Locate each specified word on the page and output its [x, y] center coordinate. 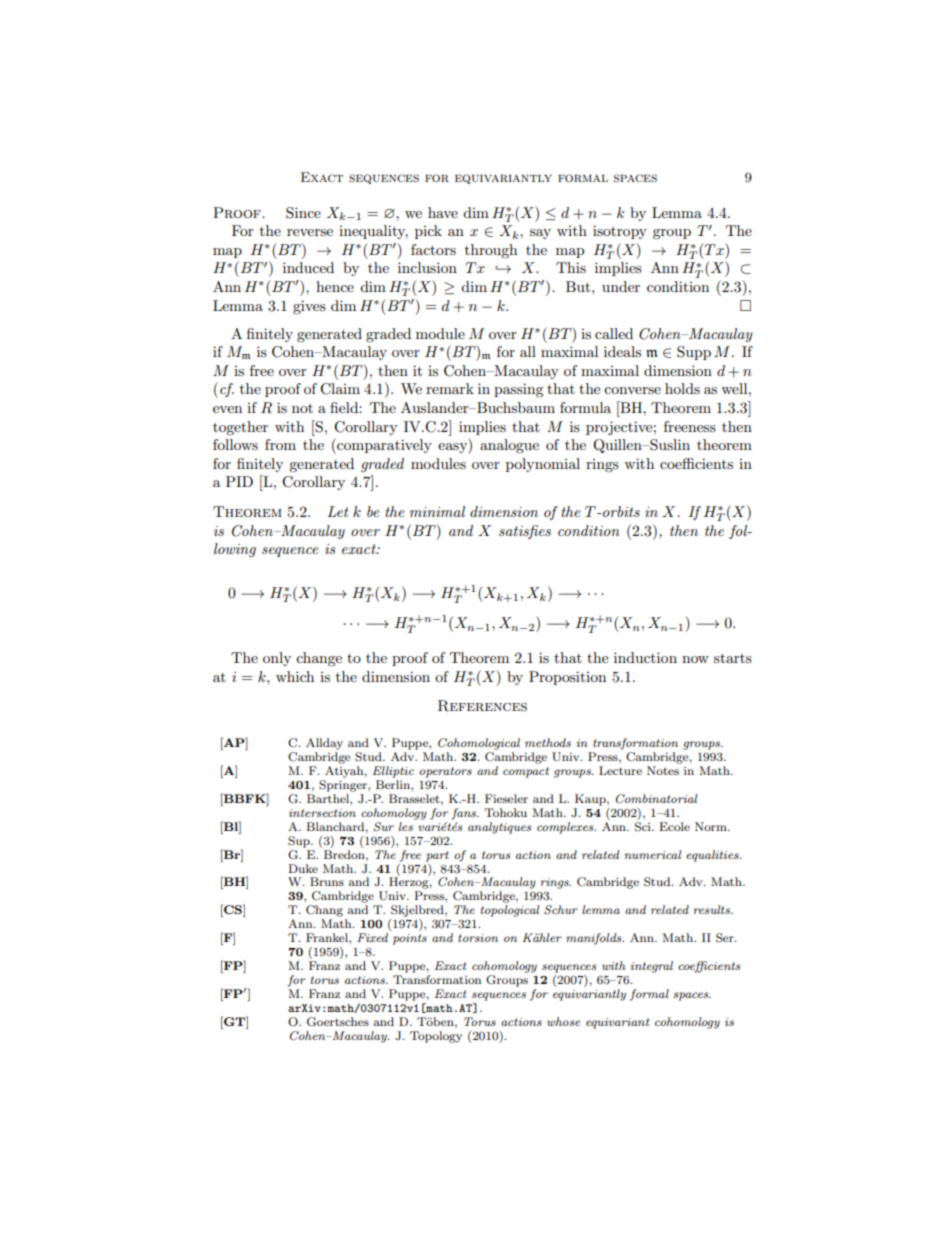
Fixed [372, 937]
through [491, 251]
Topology [436, 1037]
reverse [310, 232]
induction [645, 657]
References [482, 706]
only [277, 659]
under [621, 286]
